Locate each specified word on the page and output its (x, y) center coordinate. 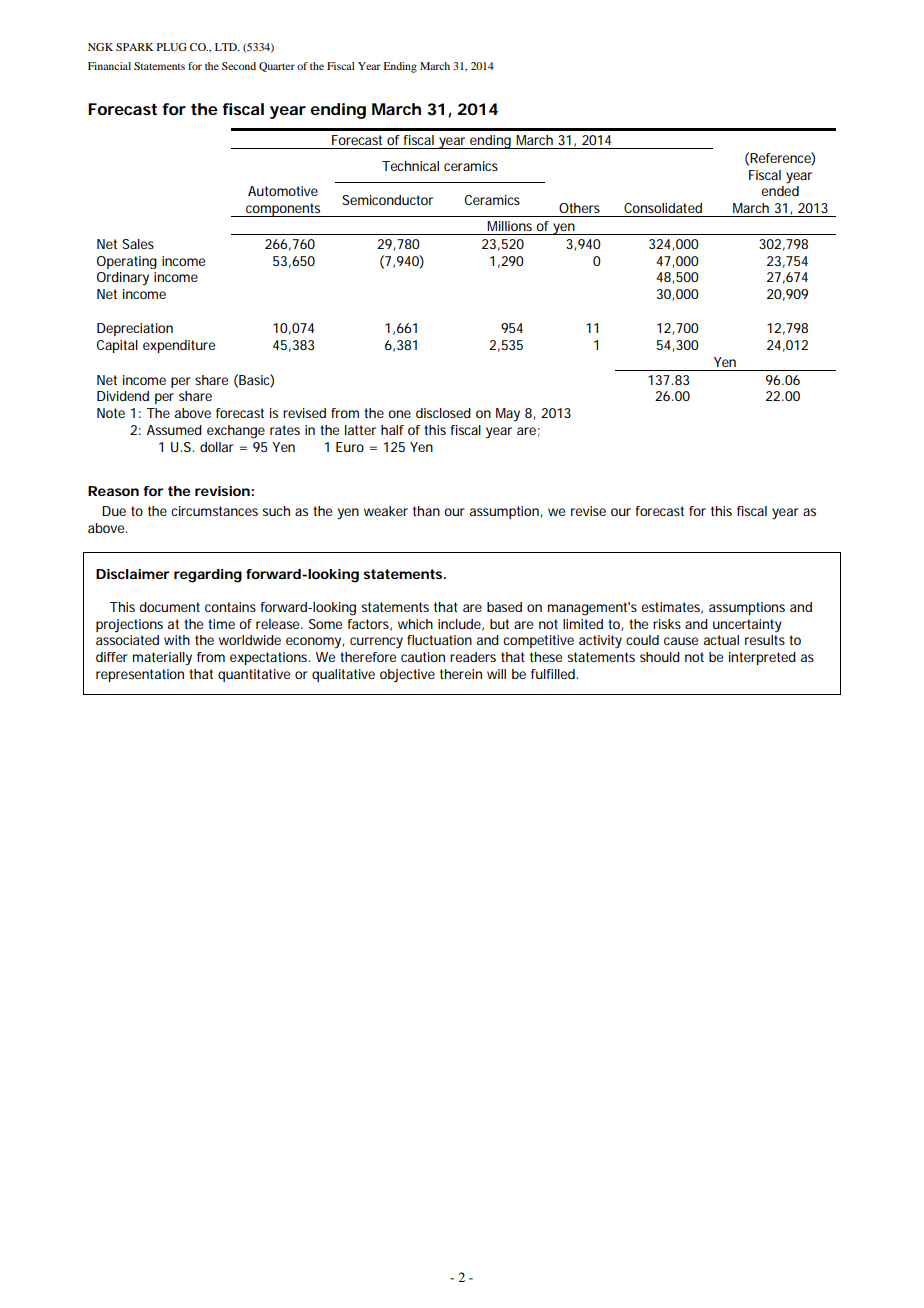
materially (162, 659)
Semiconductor (387, 200)
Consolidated (663, 208)
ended (780, 191)
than (426, 511)
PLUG (171, 47)
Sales (138, 244)
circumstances (214, 511)
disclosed (443, 413)
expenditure (179, 346)
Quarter (277, 67)
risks (667, 624)
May (508, 415)
